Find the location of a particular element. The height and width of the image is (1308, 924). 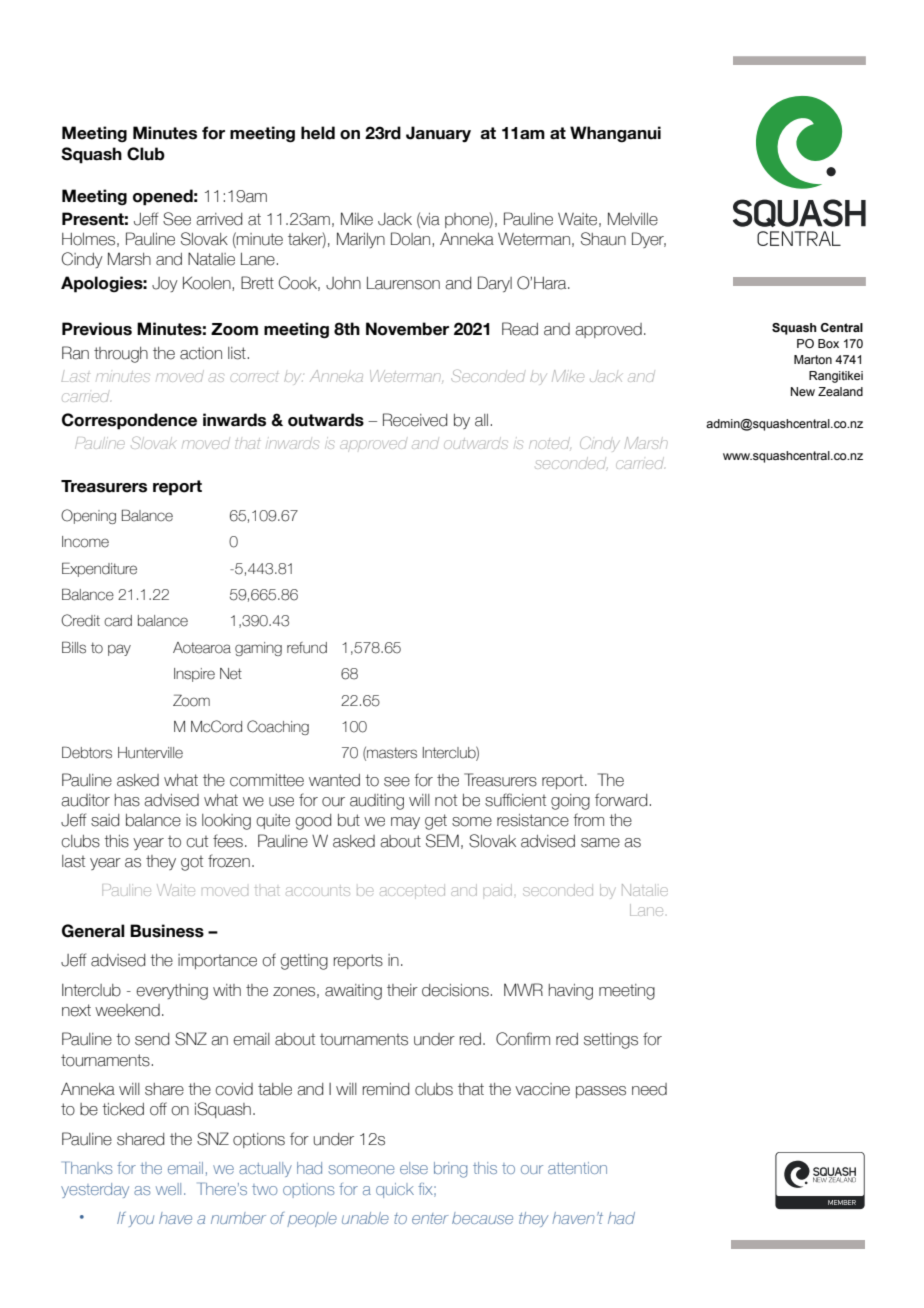

arrived is located at coordinates (219, 219).
